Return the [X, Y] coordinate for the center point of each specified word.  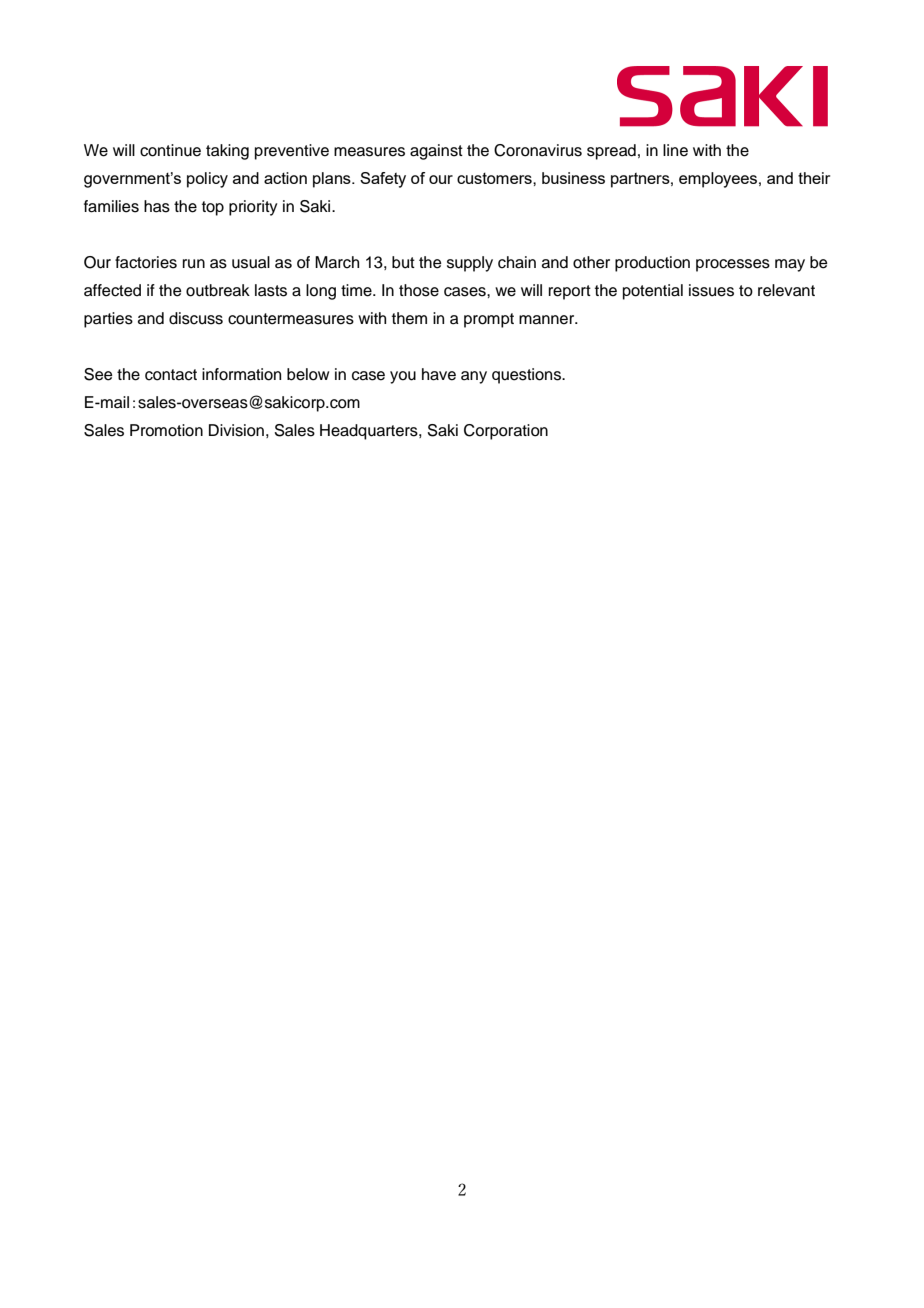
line [675, 150]
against [436, 152]
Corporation [506, 432]
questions [528, 376]
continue [170, 150]
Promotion [166, 430]
